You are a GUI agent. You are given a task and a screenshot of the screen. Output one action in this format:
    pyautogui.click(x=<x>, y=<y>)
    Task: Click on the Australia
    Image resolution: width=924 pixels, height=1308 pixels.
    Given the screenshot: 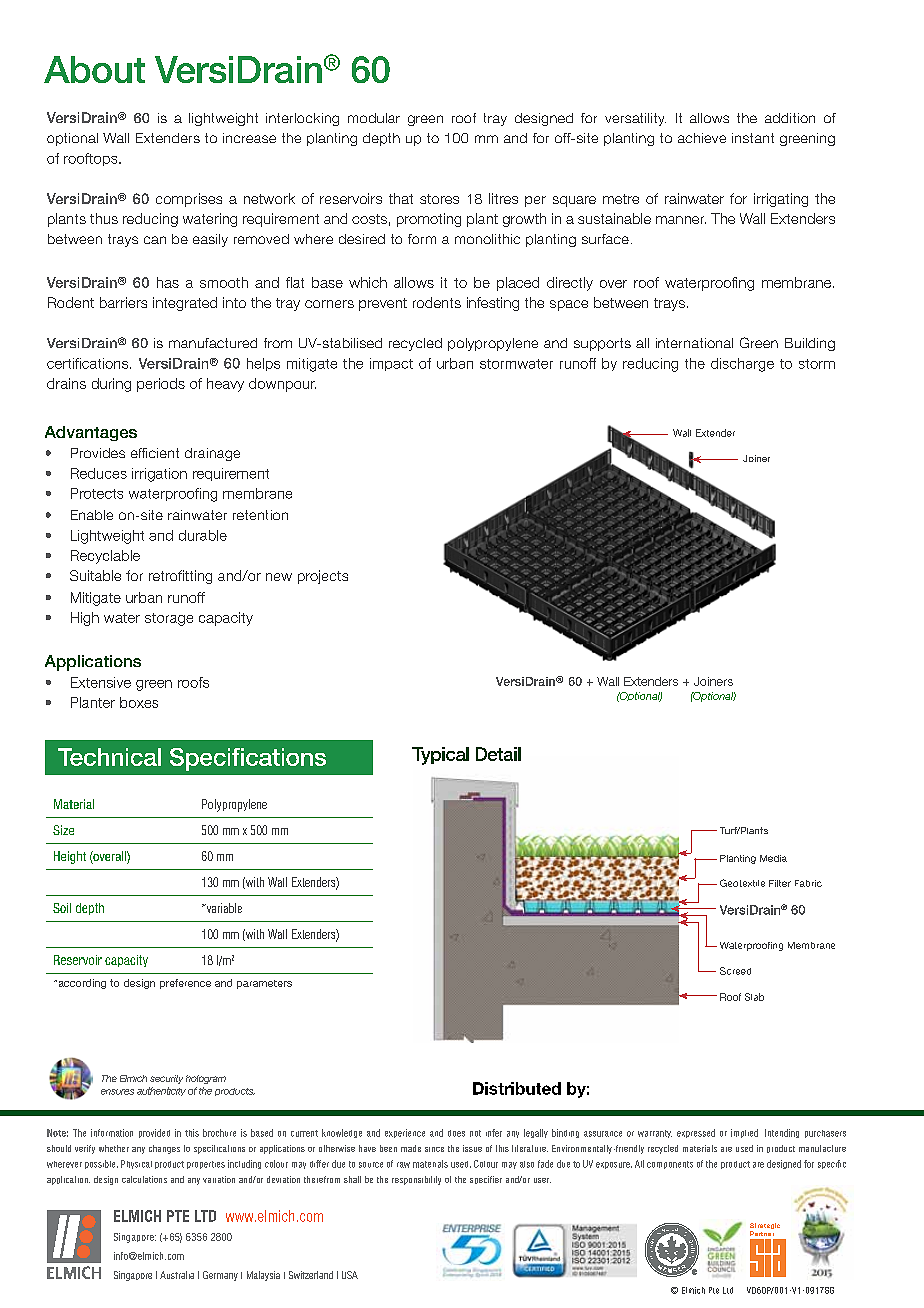 What is the action you would take?
    pyautogui.click(x=177, y=1275)
